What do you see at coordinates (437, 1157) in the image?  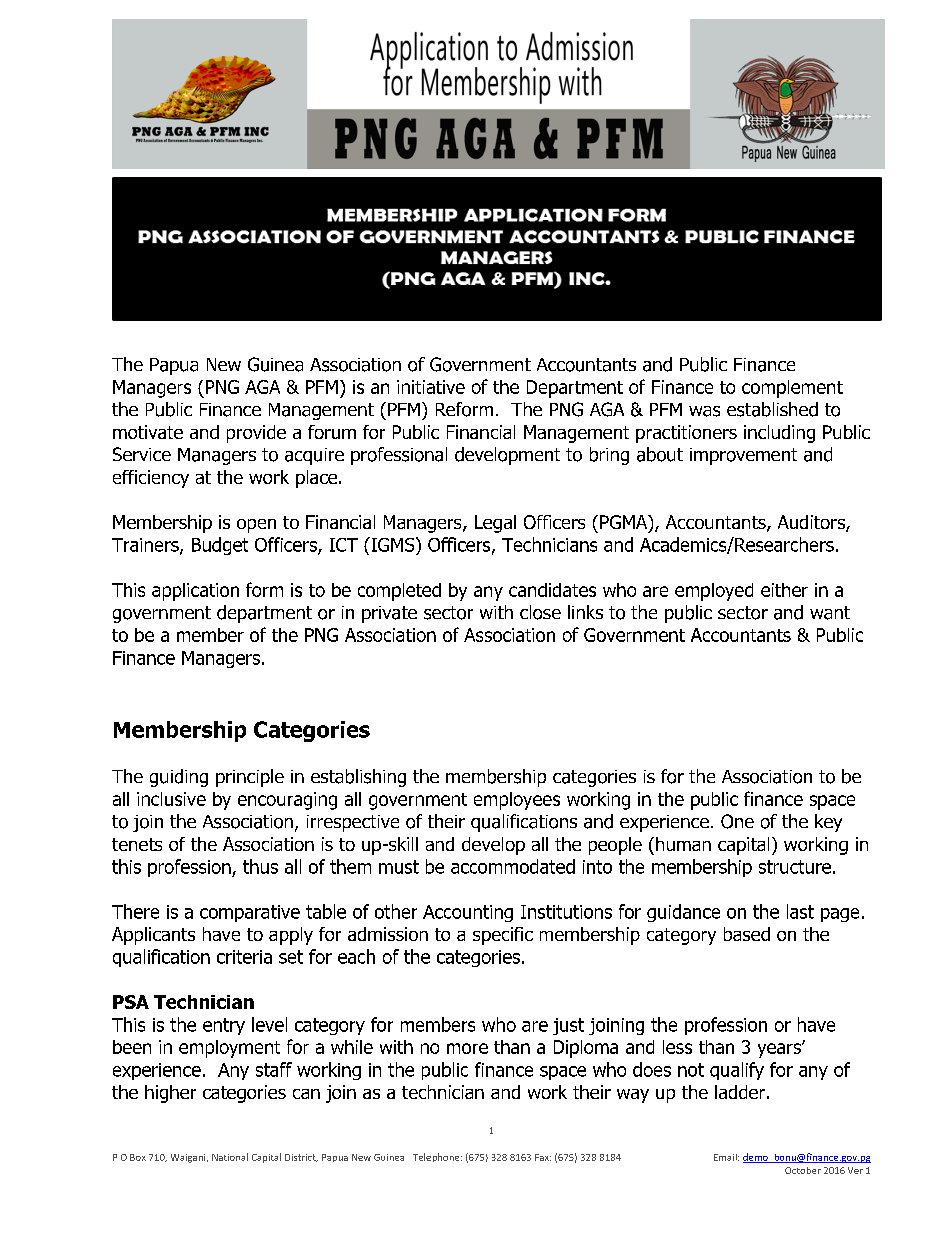 I see `Telephone` at bounding box center [437, 1157].
